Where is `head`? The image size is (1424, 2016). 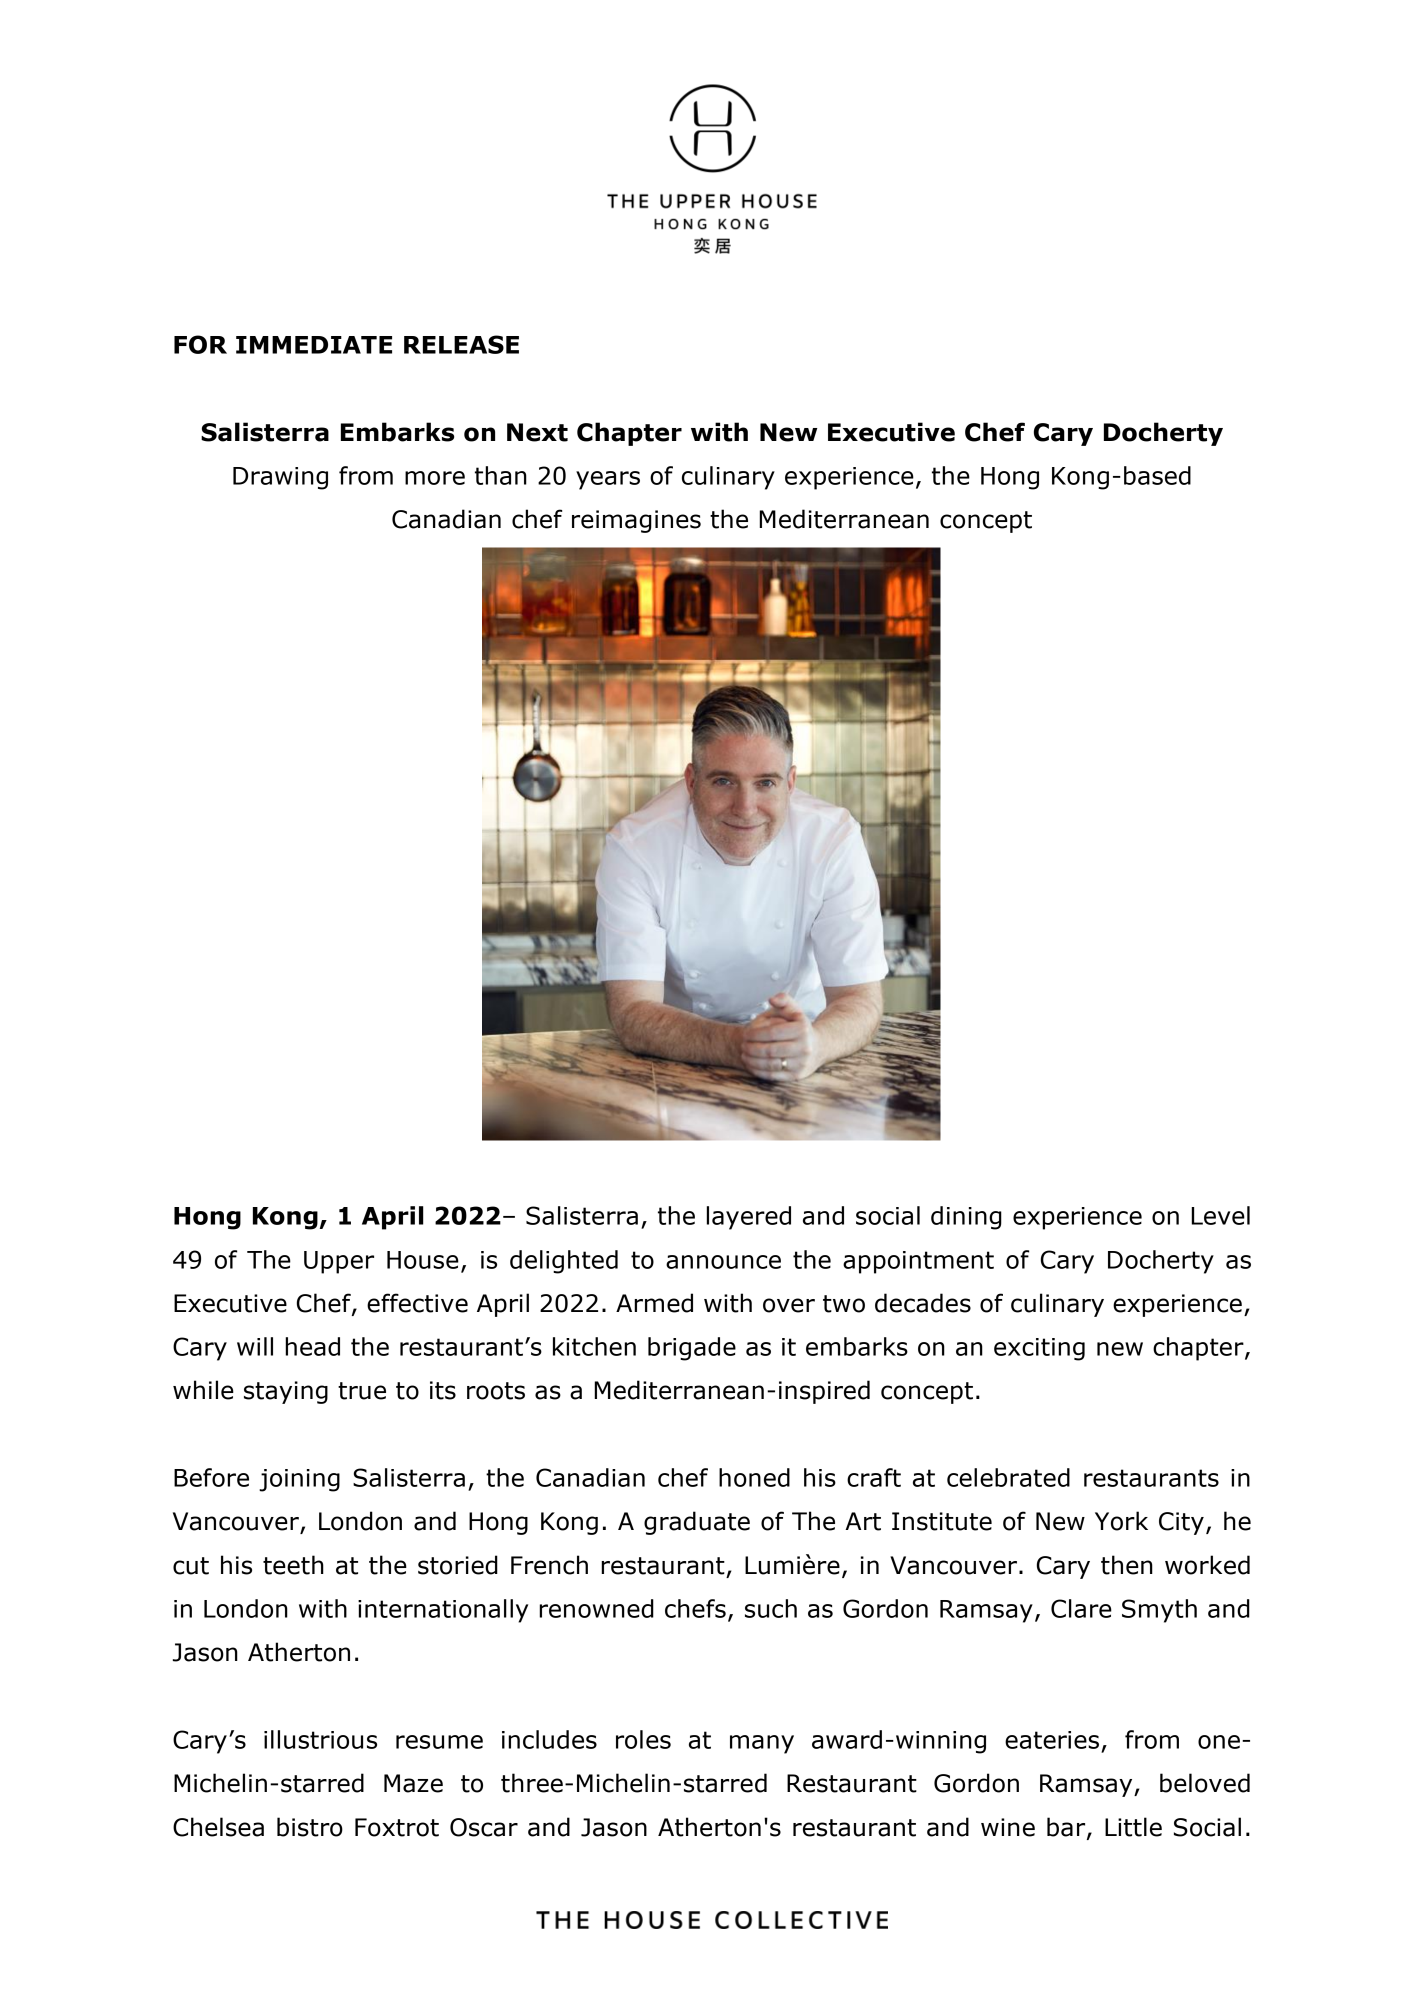
head is located at coordinates (312, 1346).
